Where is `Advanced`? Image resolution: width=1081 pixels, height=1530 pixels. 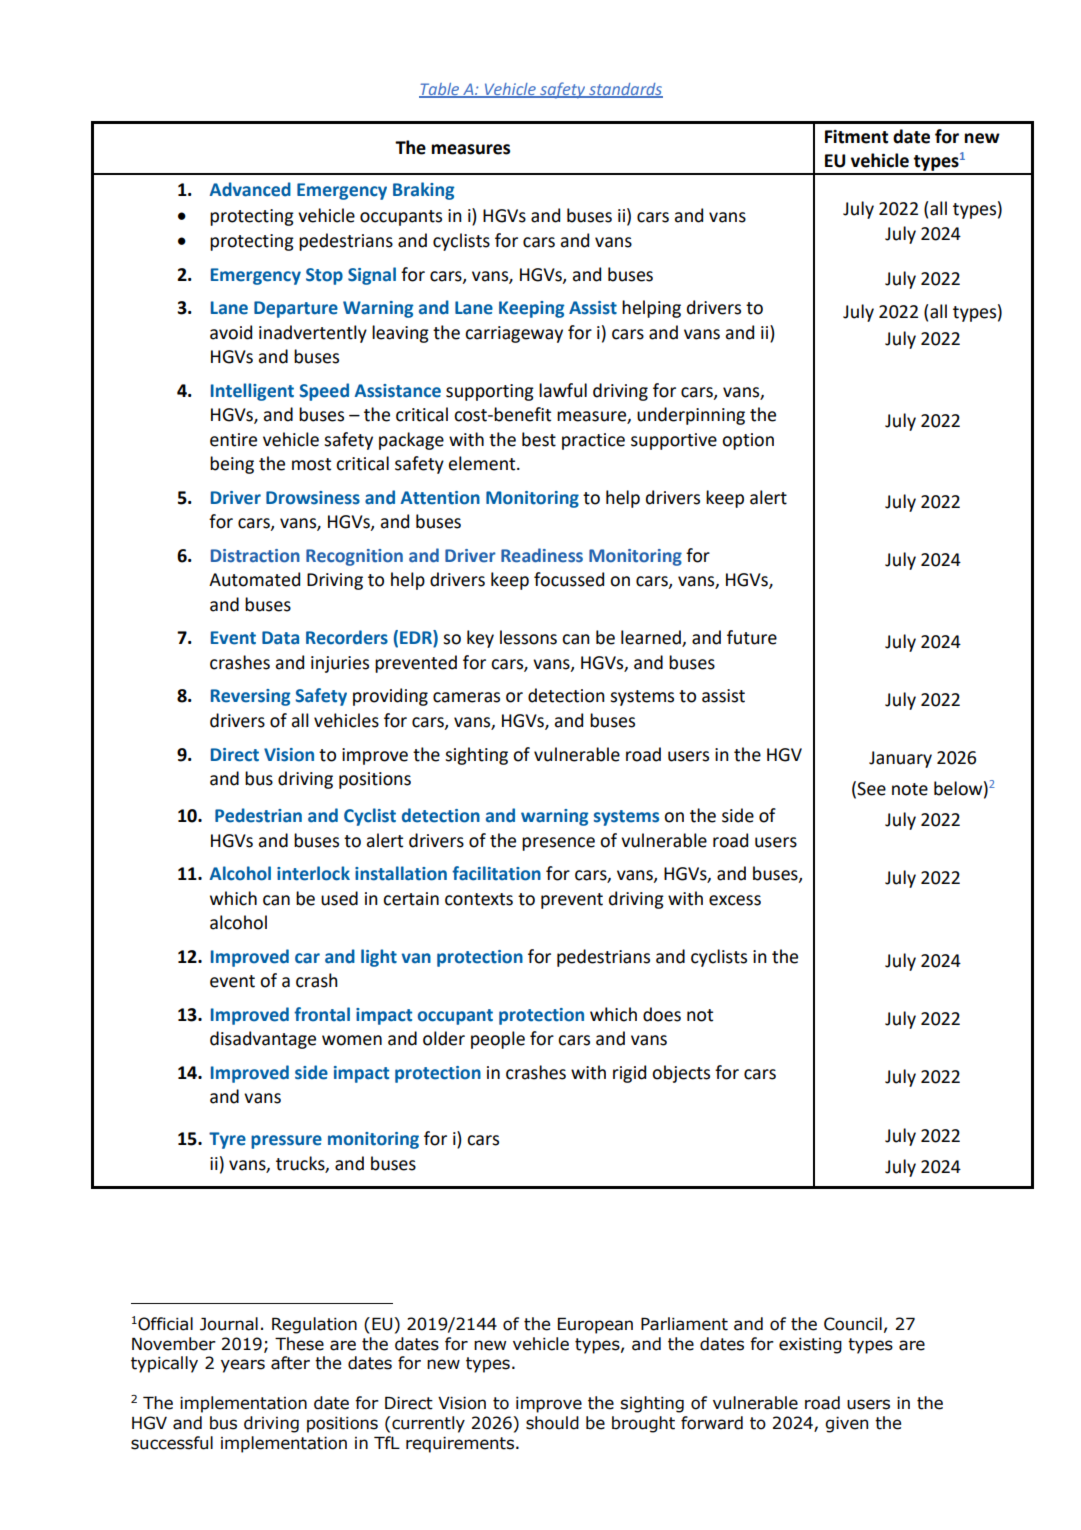 Advanced is located at coordinates (250, 189).
